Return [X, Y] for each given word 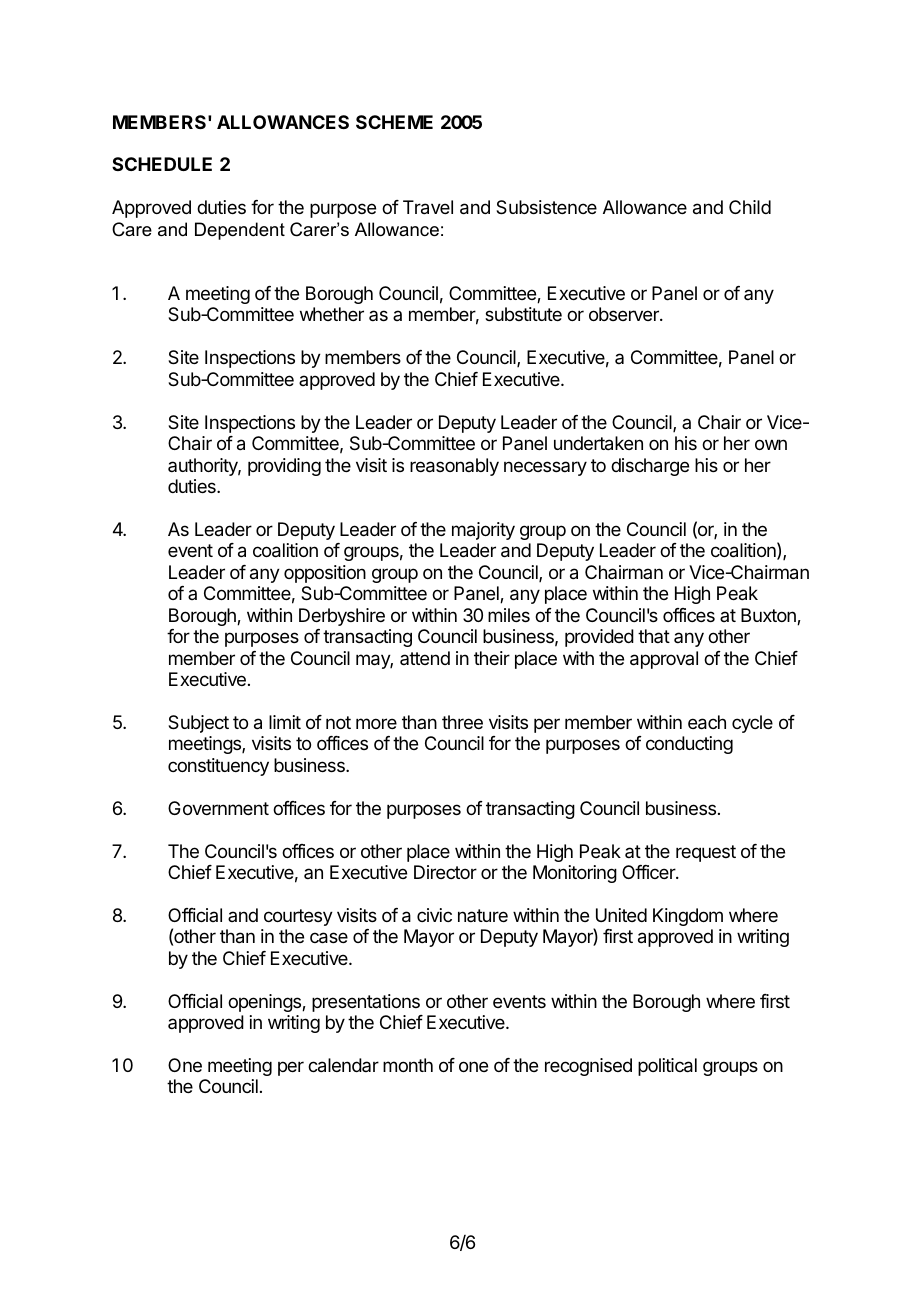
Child [750, 207]
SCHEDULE [162, 164]
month [408, 1065]
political [667, 1067]
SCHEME [394, 122]
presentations [366, 1003]
